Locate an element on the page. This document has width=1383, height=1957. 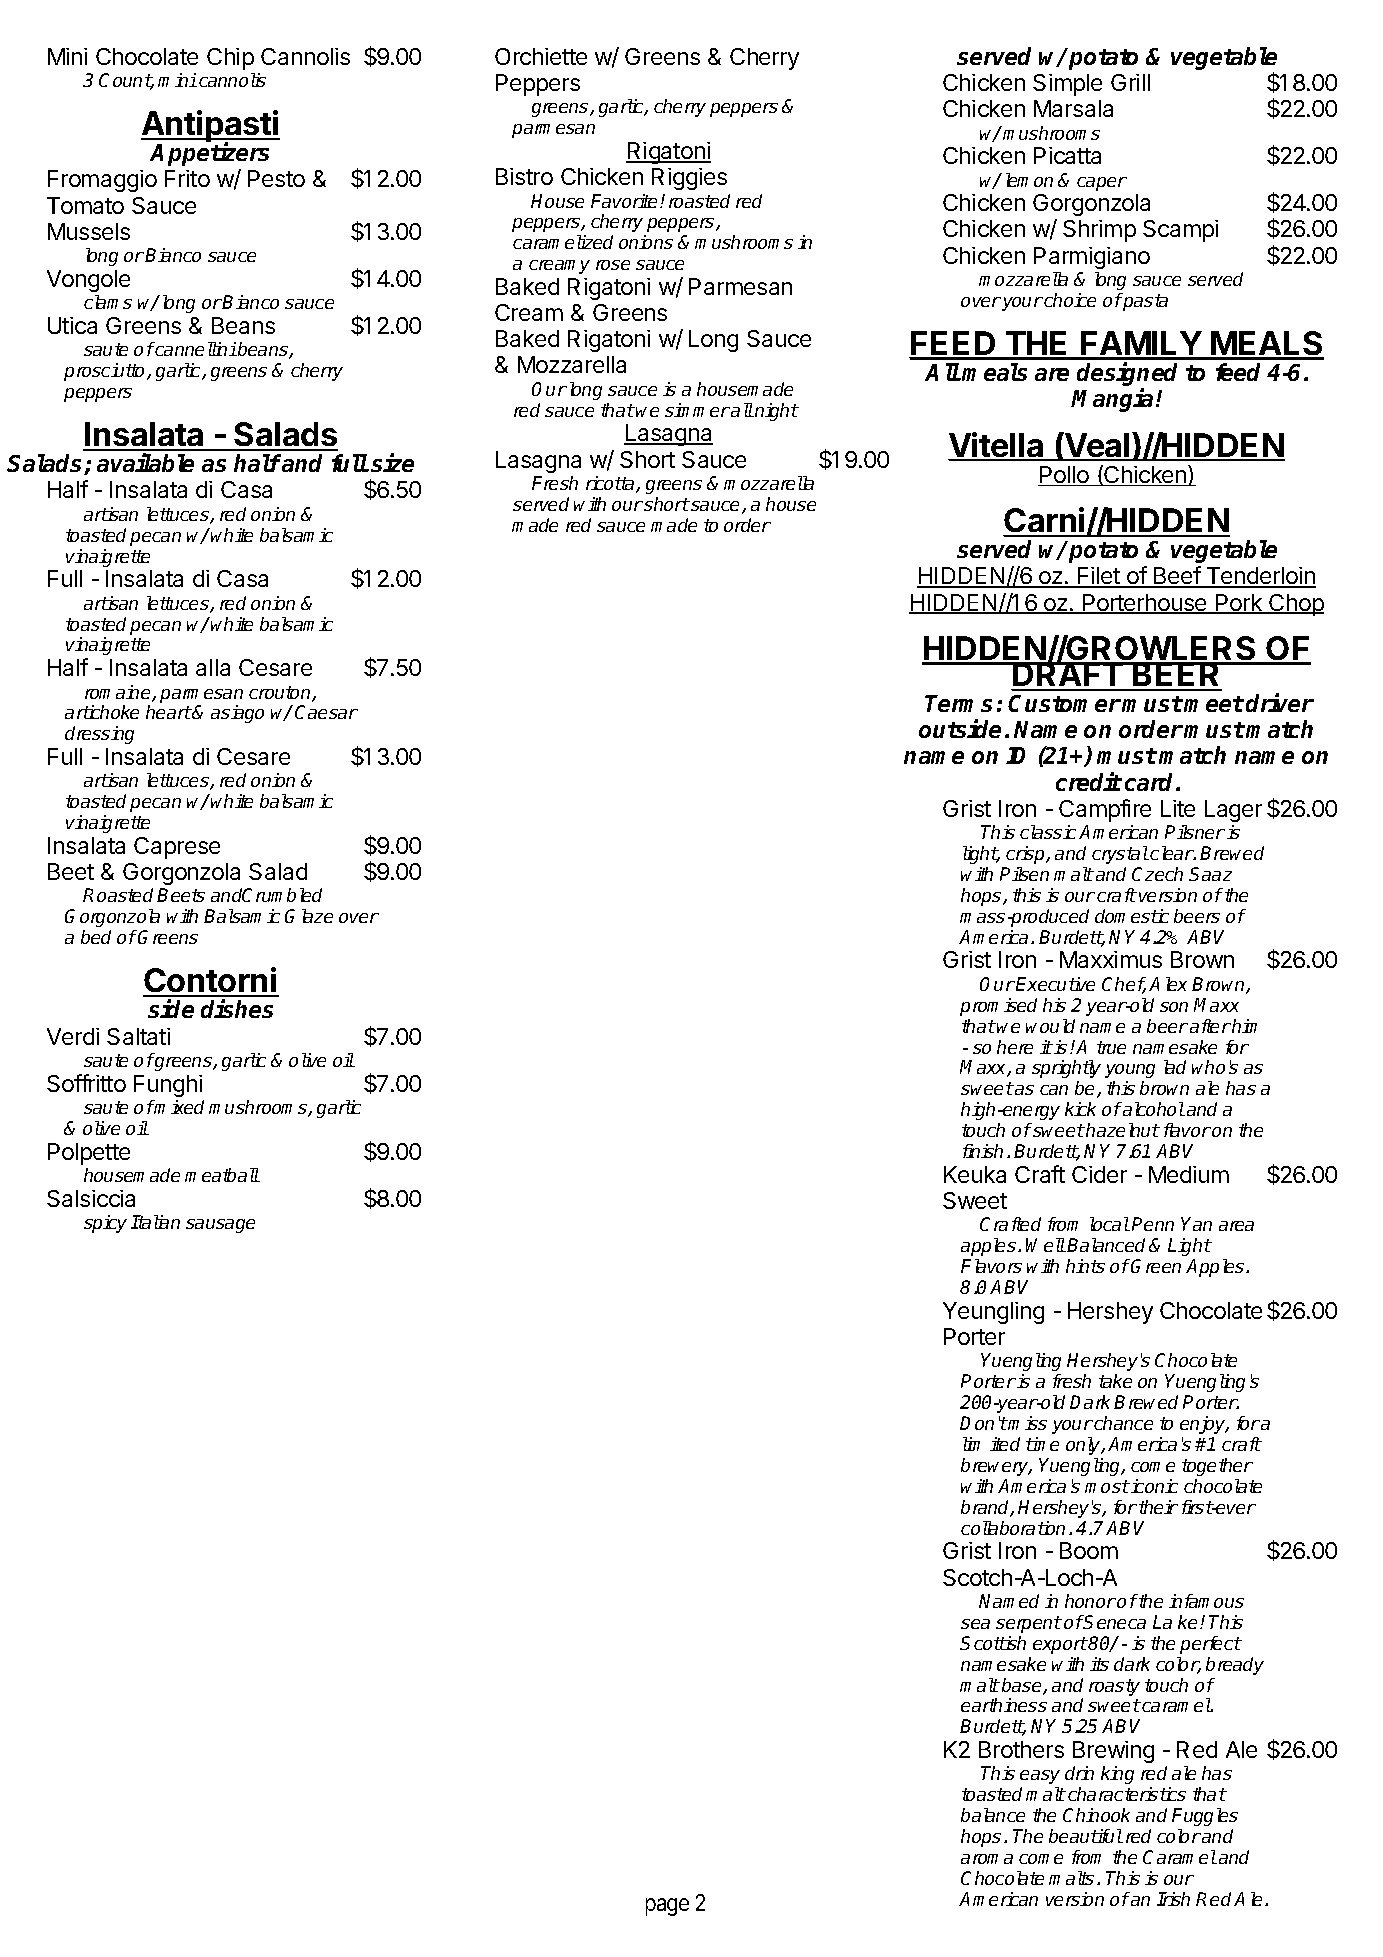
page is located at coordinates (667, 1907).
